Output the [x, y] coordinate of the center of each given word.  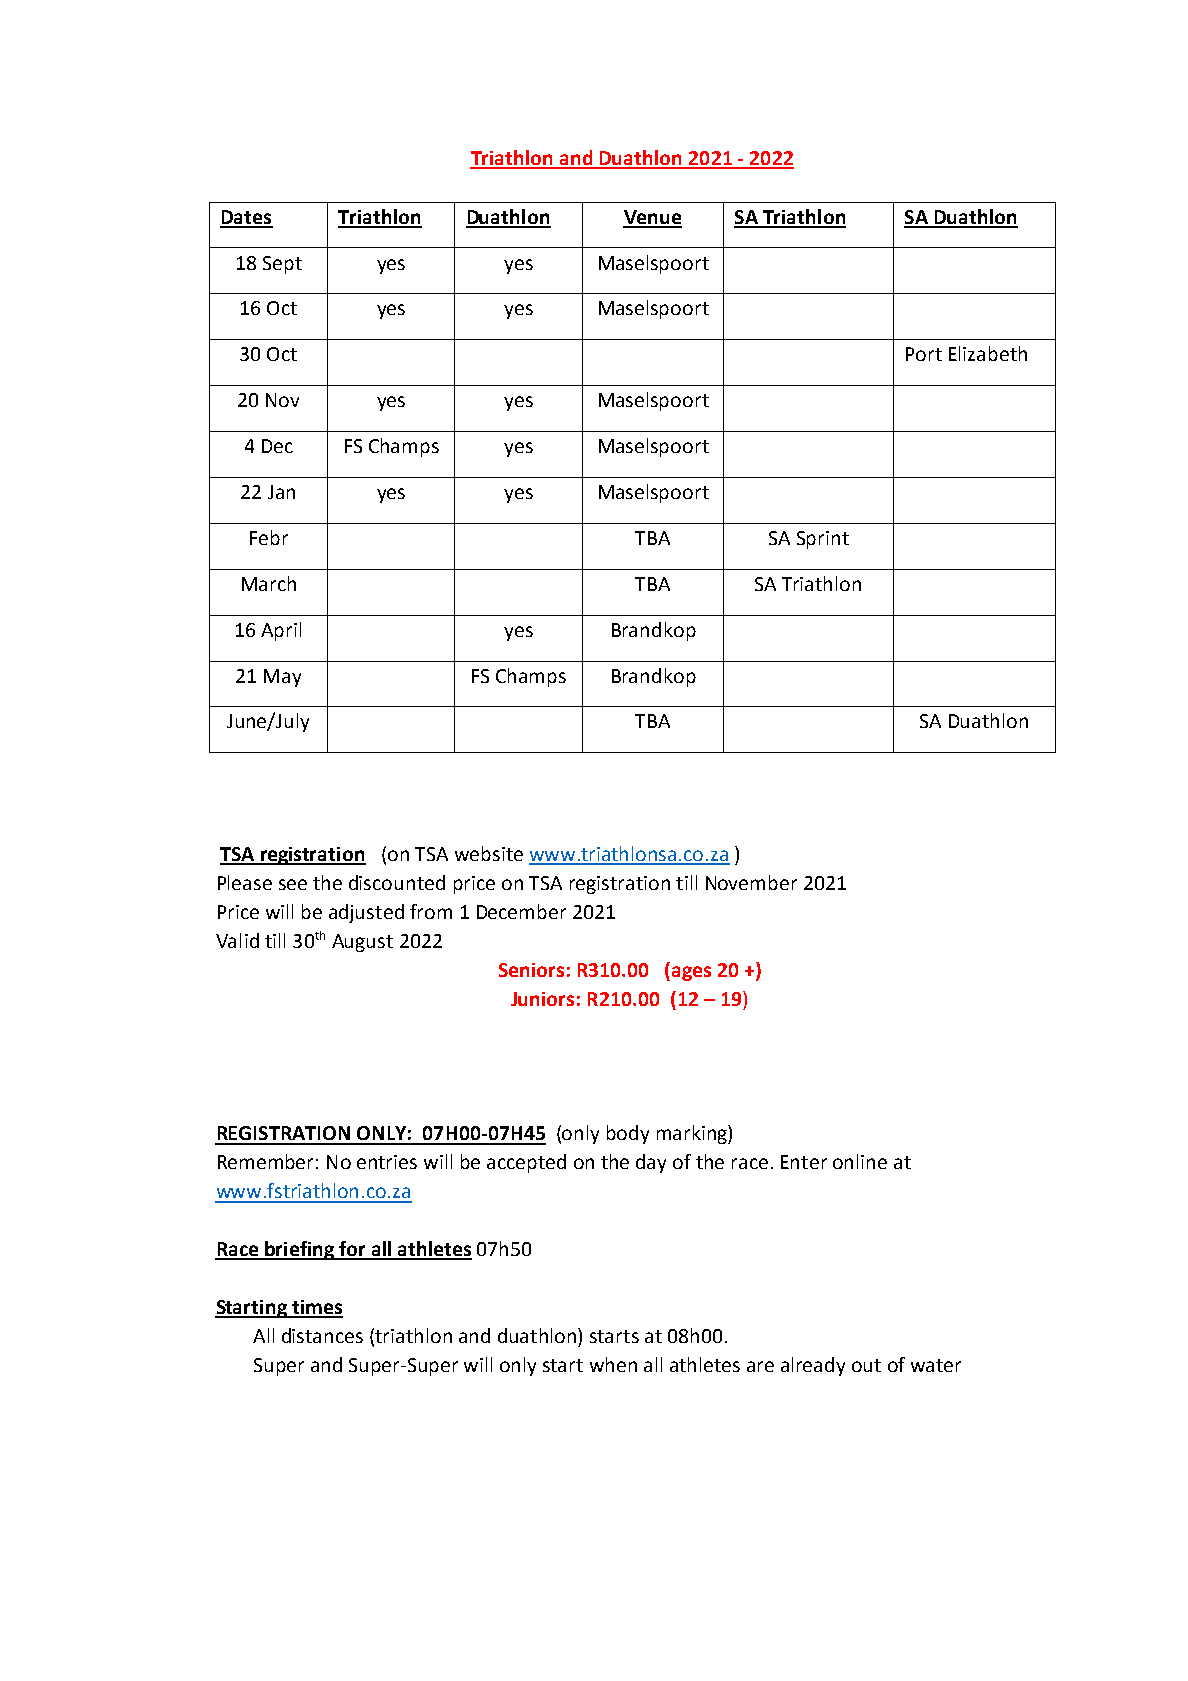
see [293, 884]
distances [322, 1335]
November [751, 882]
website [489, 853]
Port [924, 354]
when [613, 1364]
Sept [282, 265]
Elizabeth [988, 353]
